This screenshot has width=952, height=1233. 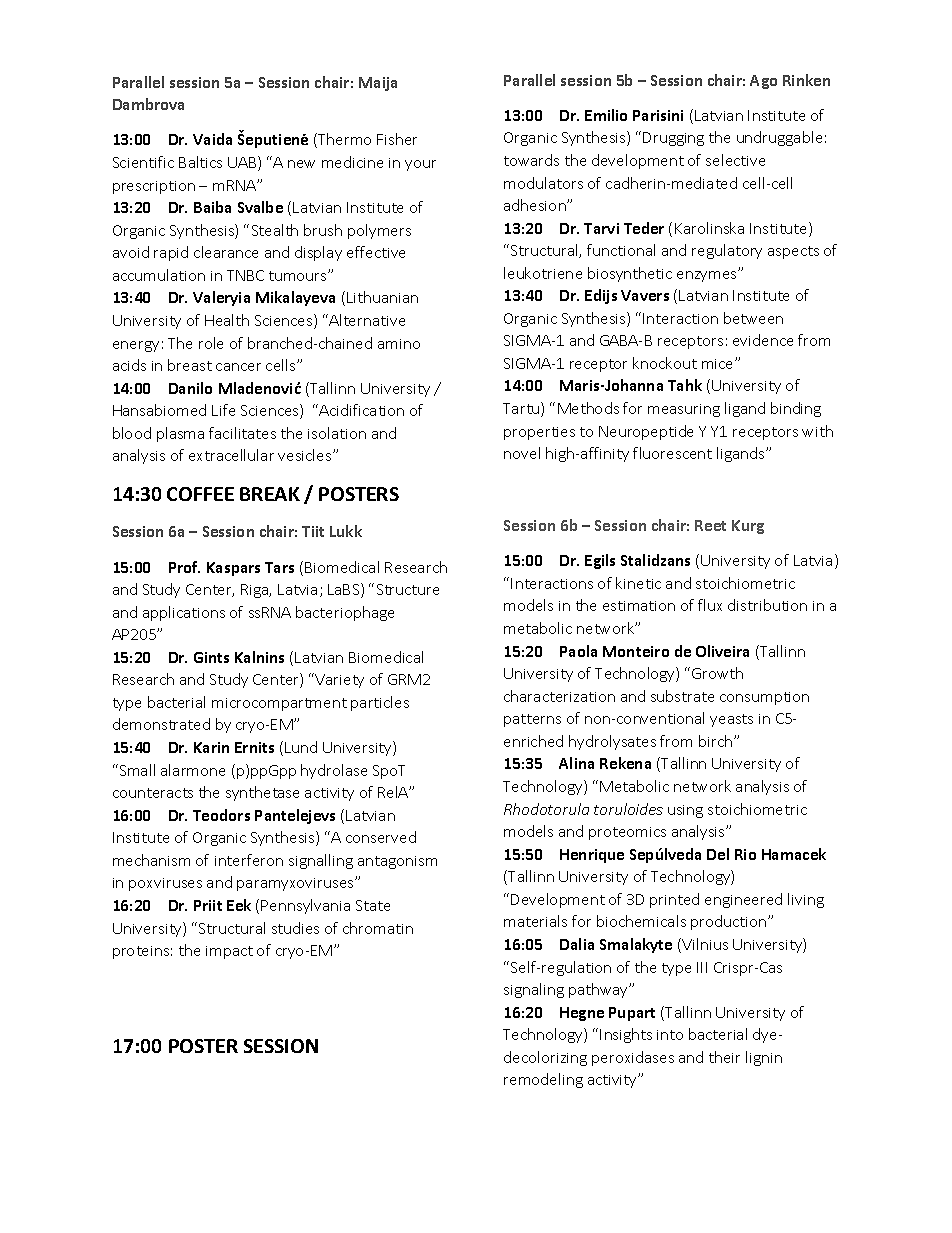 I want to click on amino, so click(x=399, y=344).
